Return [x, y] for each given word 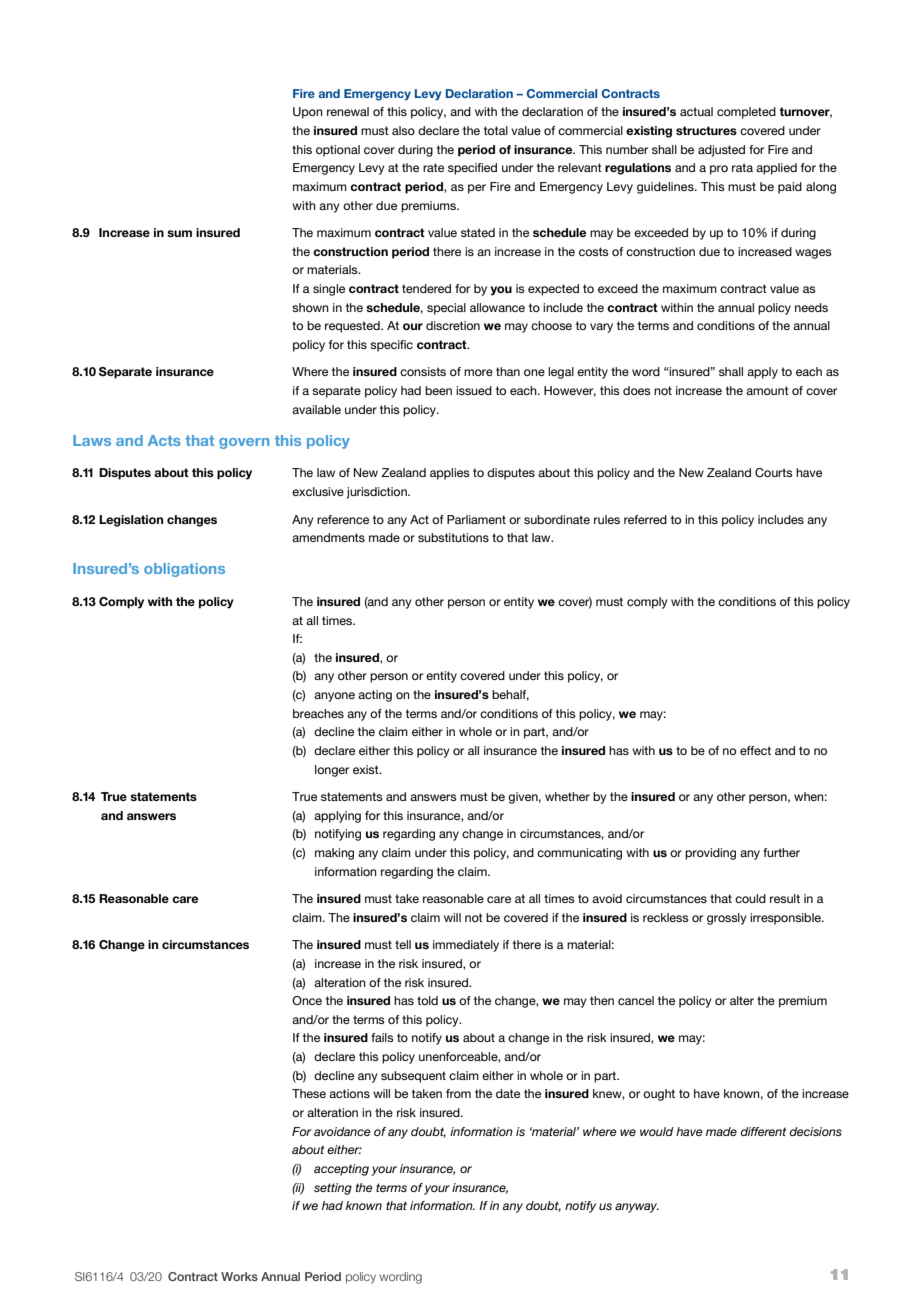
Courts [774, 473]
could [750, 898]
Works [239, 1276]
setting [333, 1189]
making [334, 854]
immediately [466, 946]
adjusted [721, 151]
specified [472, 169]
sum [179, 233]
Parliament [476, 519]
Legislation [131, 521]
